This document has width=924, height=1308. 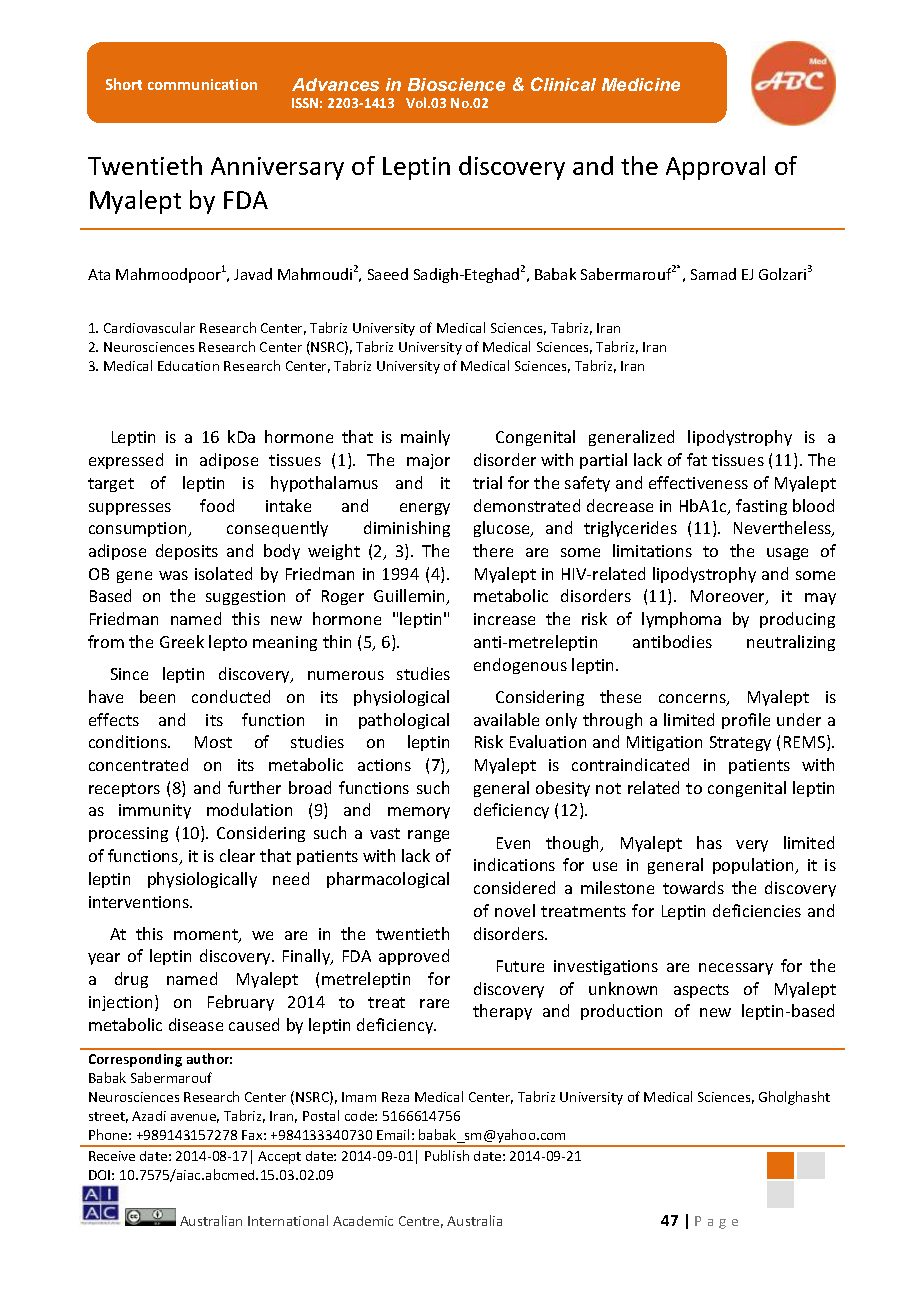 What do you see at coordinates (182, 641) in the document?
I see `Greek` at bounding box center [182, 641].
